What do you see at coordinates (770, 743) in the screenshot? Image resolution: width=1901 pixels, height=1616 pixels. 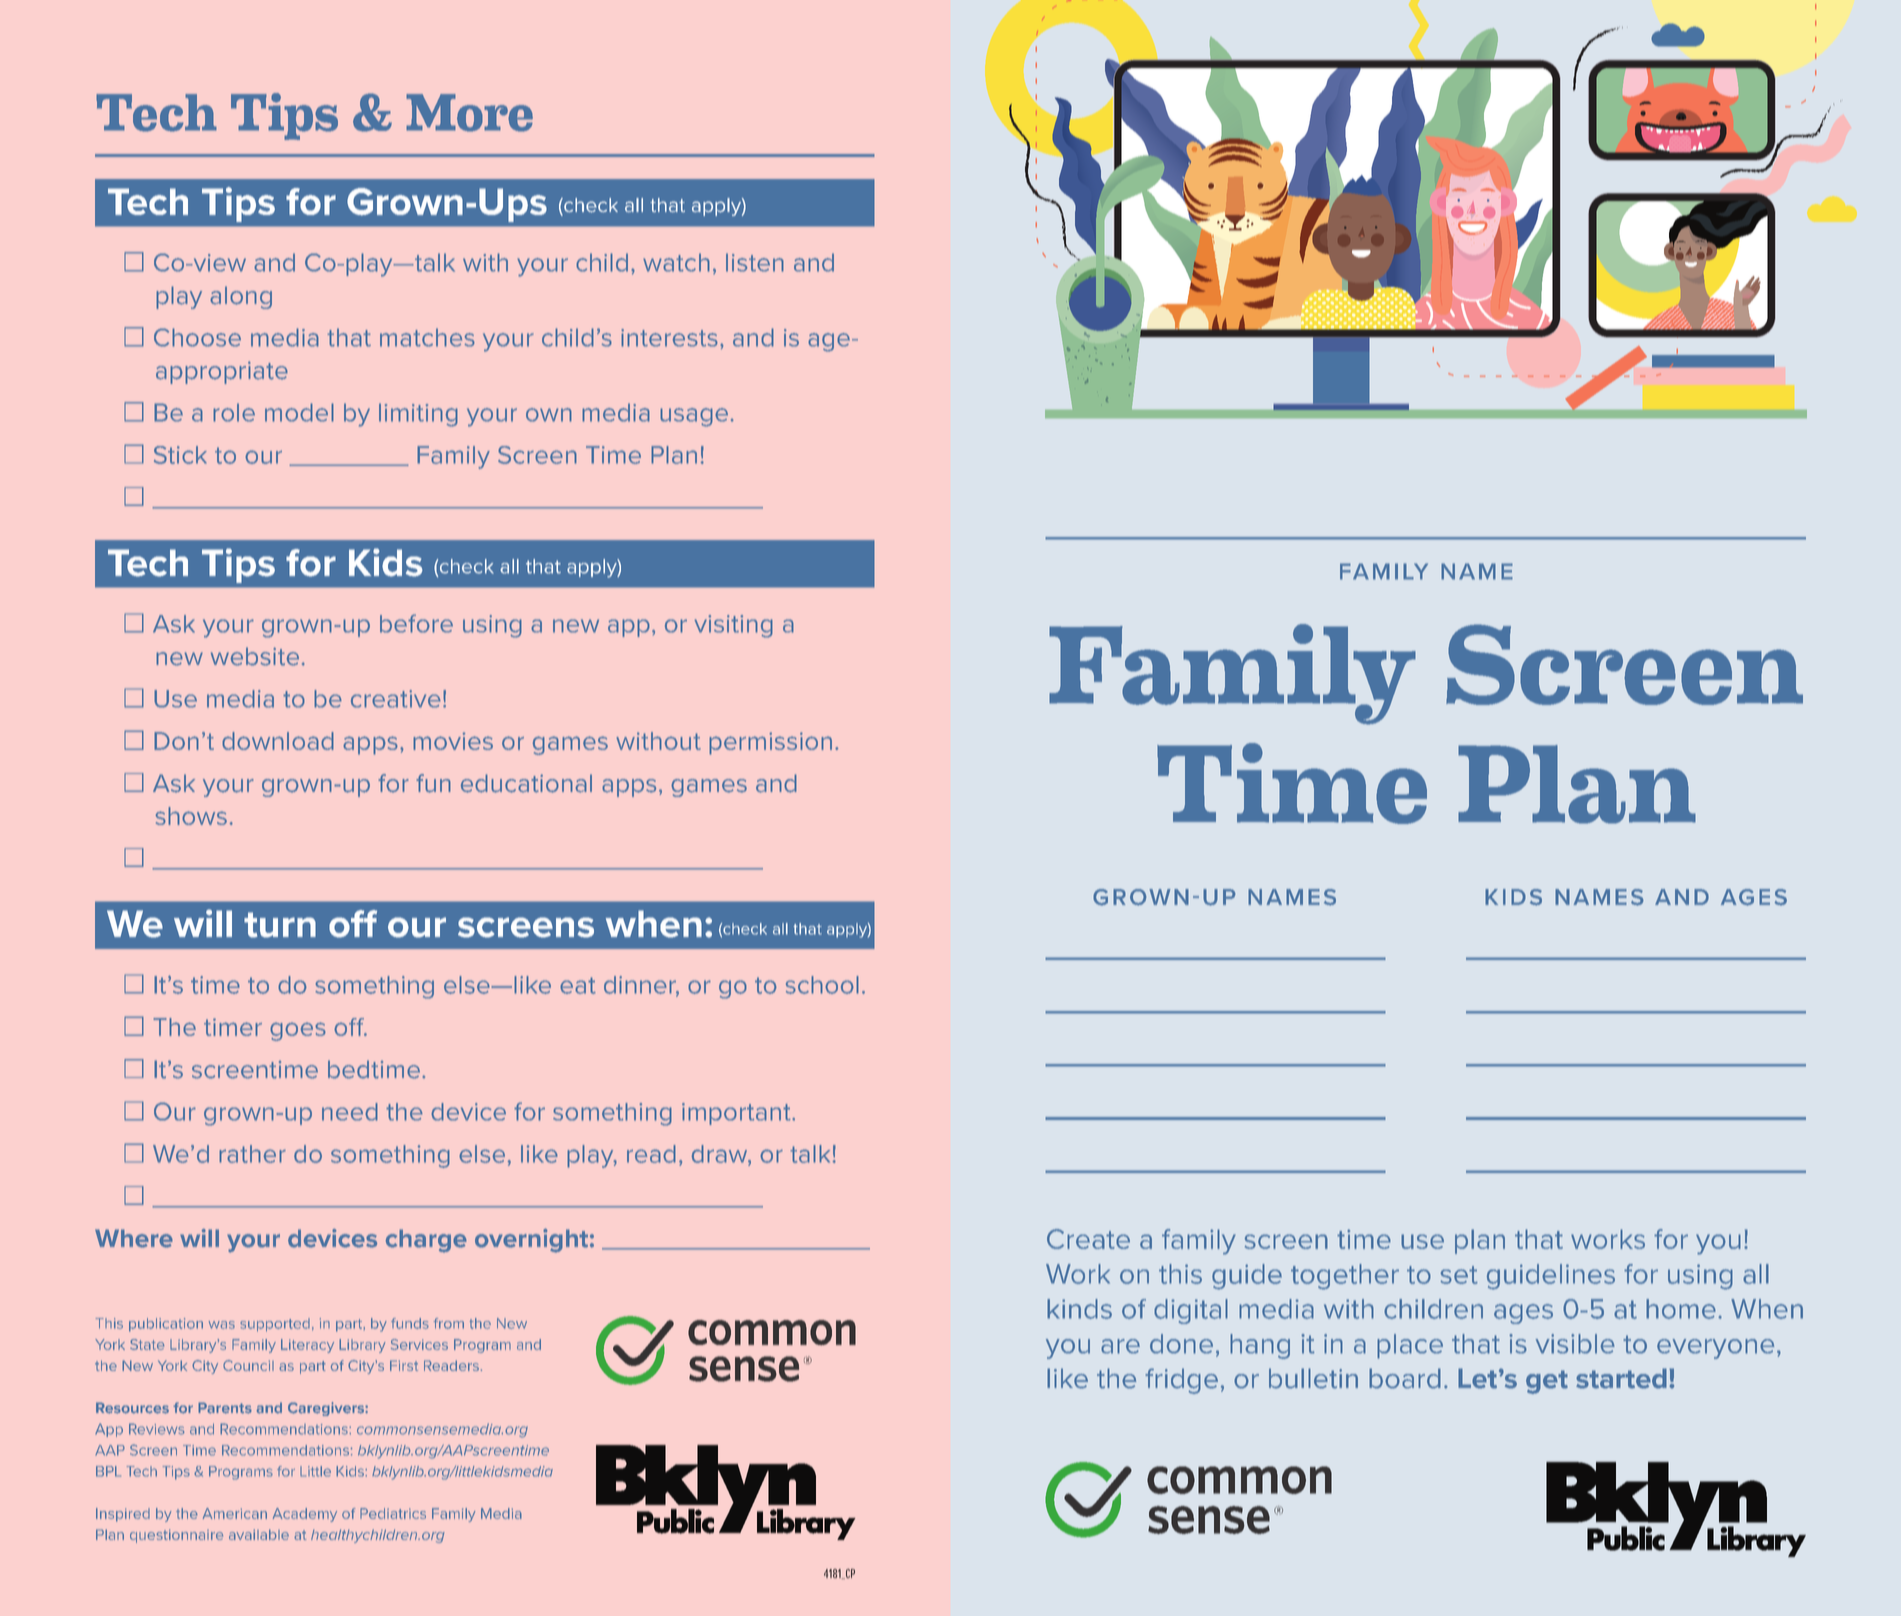 I see `permission` at bounding box center [770, 743].
